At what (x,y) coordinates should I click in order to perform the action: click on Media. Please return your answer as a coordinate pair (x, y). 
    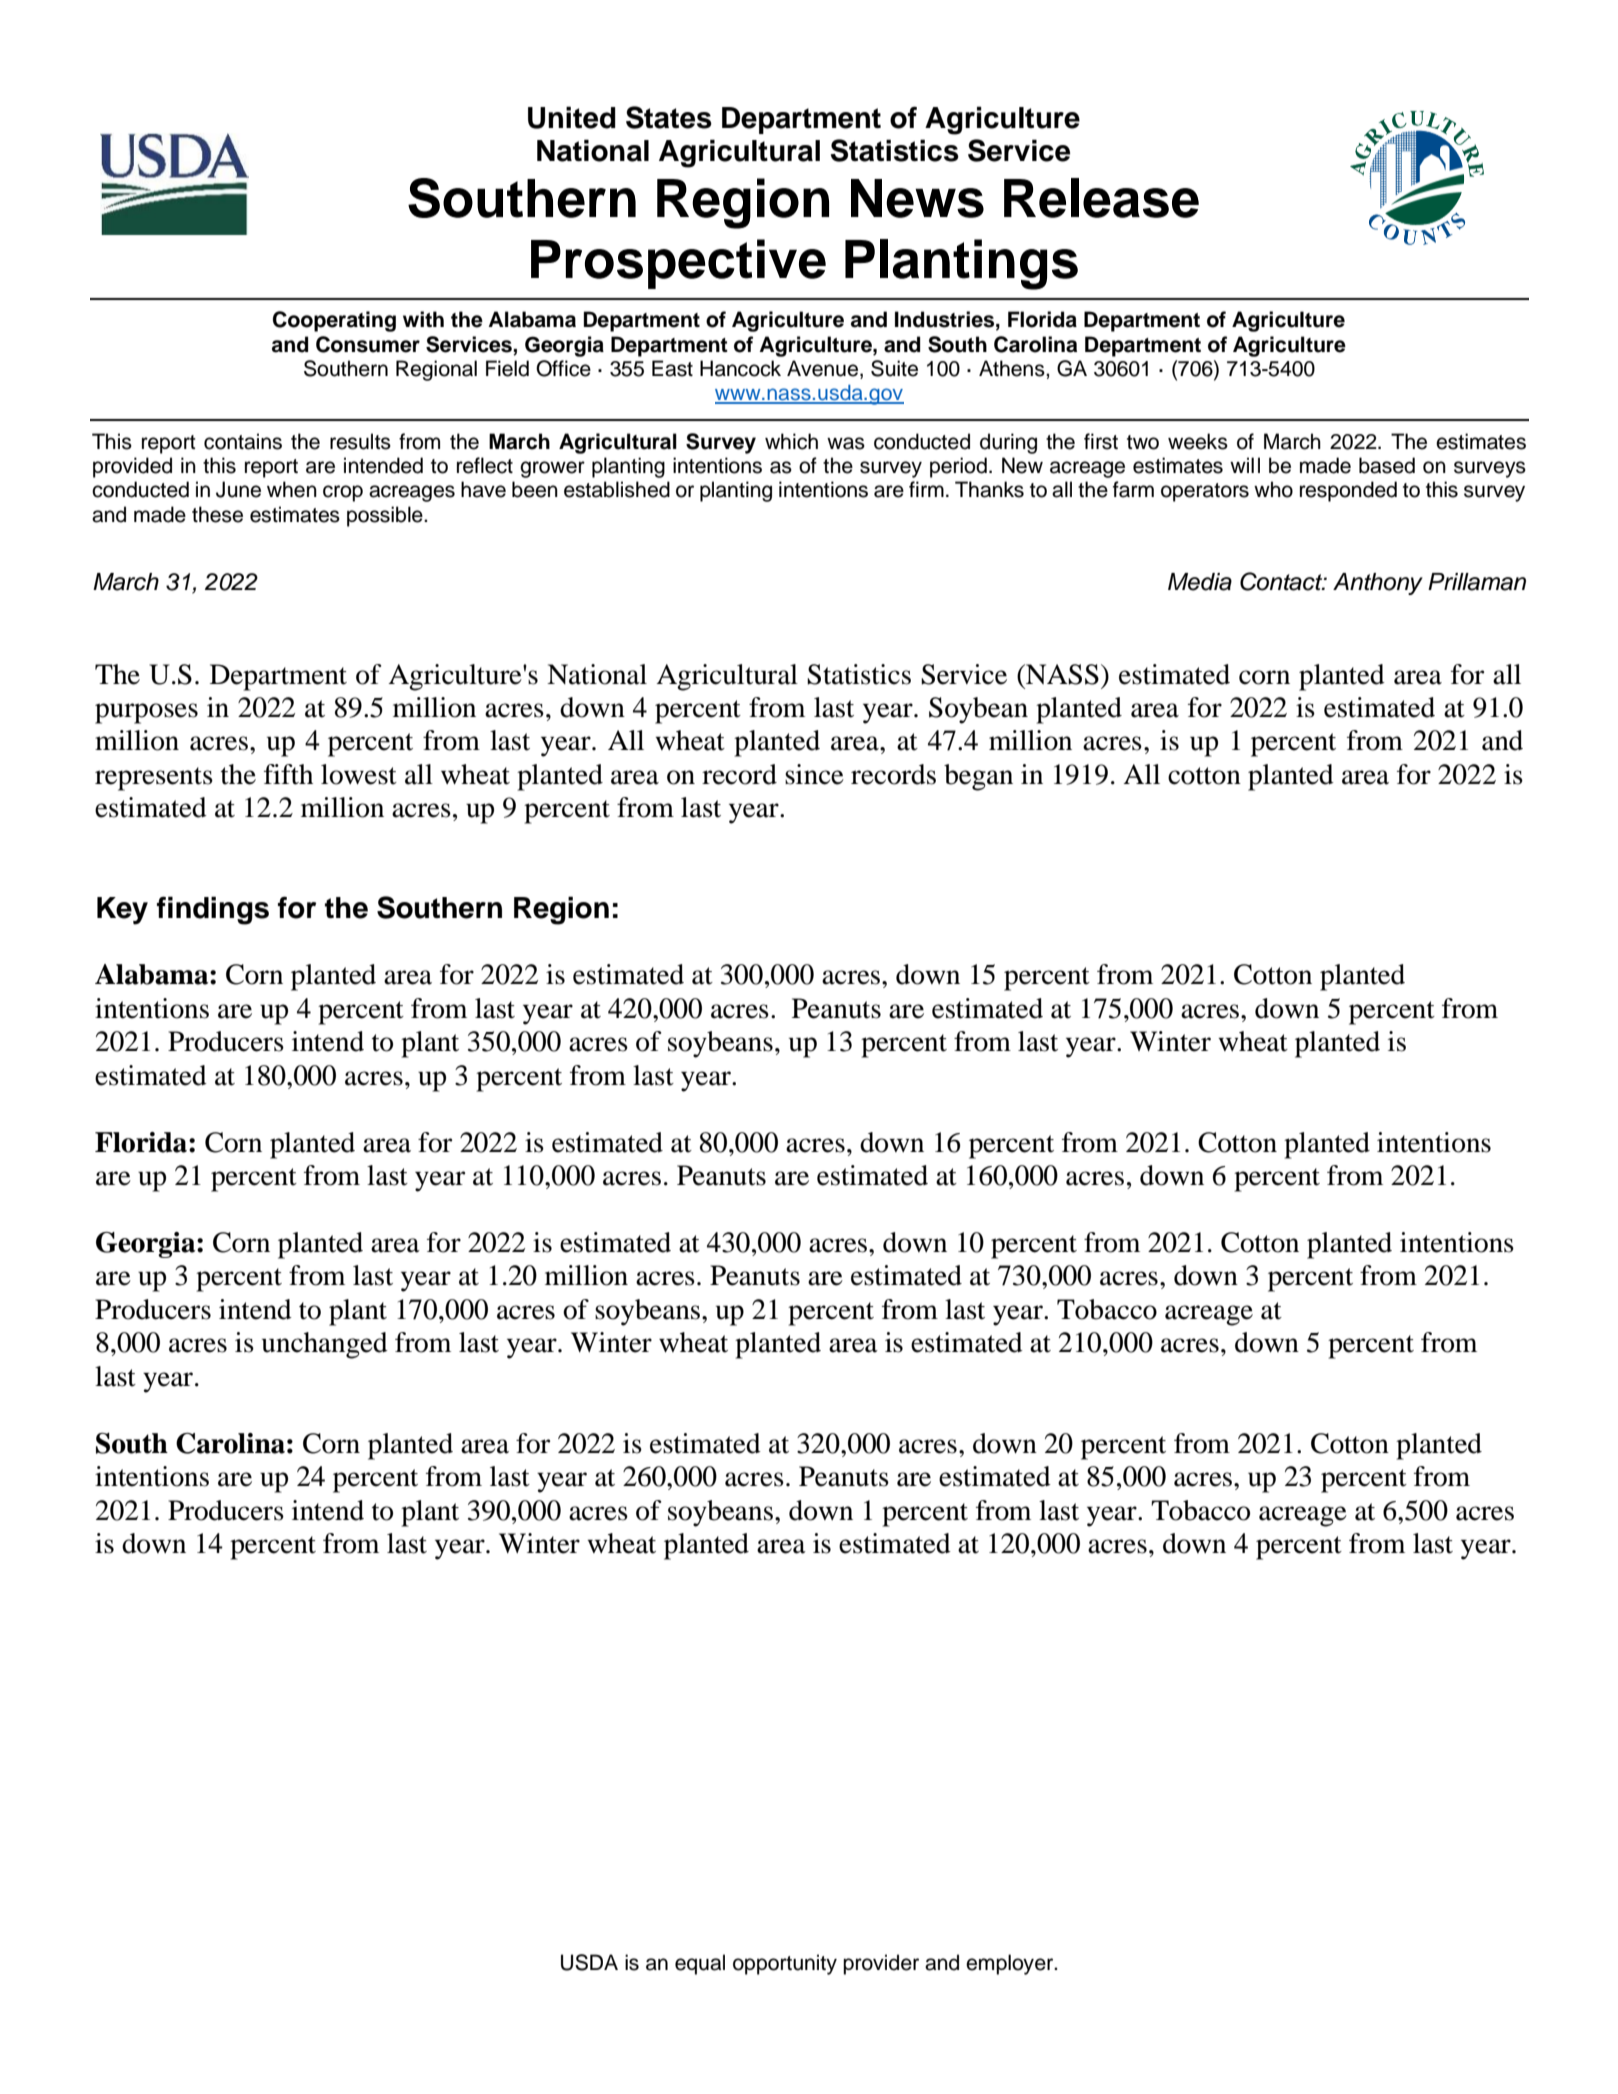
    Looking at the image, I should click on (1200, 582).
